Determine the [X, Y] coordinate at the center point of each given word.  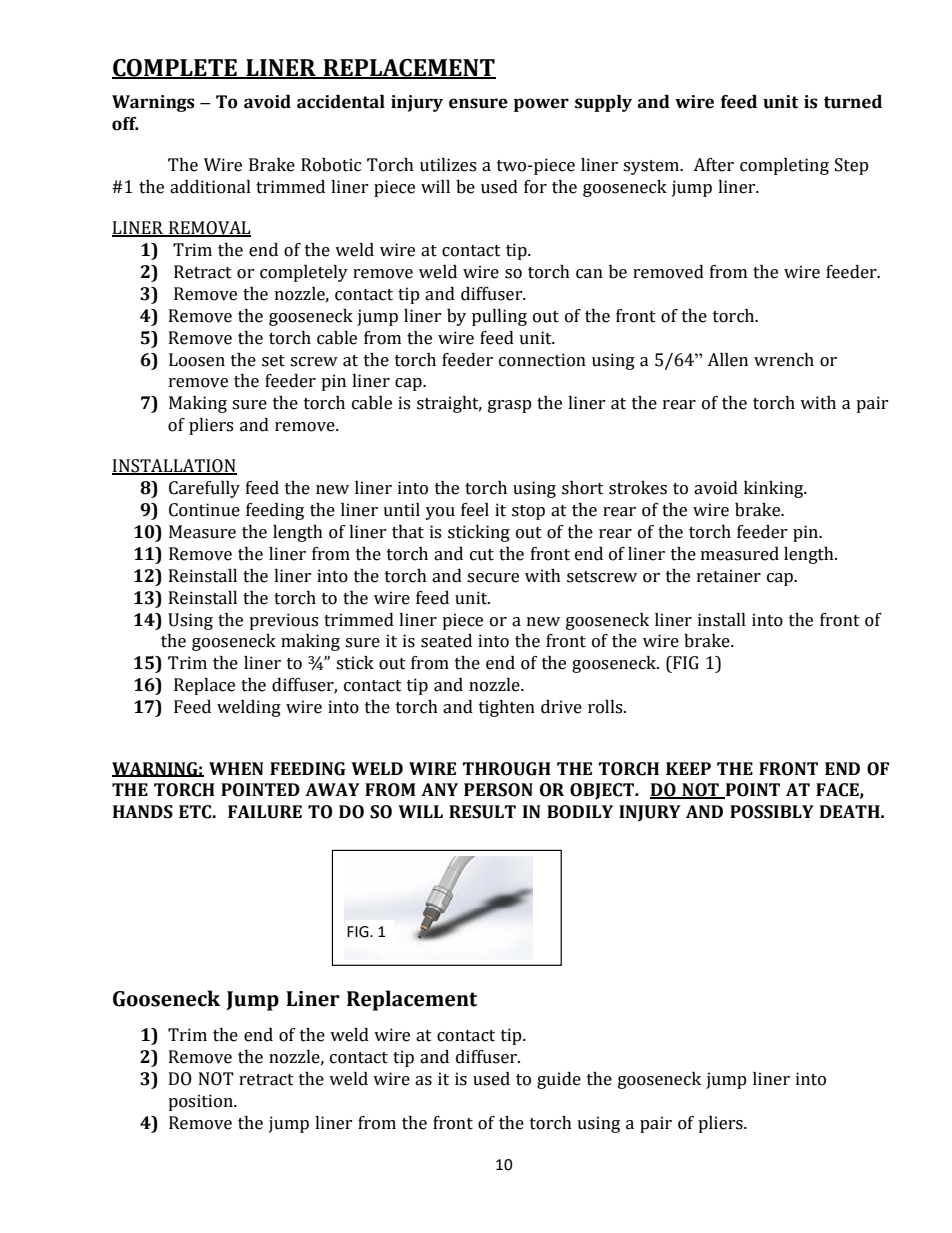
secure [493, 578]
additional [210, 187]
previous [283, 621]
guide [559, 1080]
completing [784, 166]
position [201, 1102]
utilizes [448, 165]
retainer [729, 576]
